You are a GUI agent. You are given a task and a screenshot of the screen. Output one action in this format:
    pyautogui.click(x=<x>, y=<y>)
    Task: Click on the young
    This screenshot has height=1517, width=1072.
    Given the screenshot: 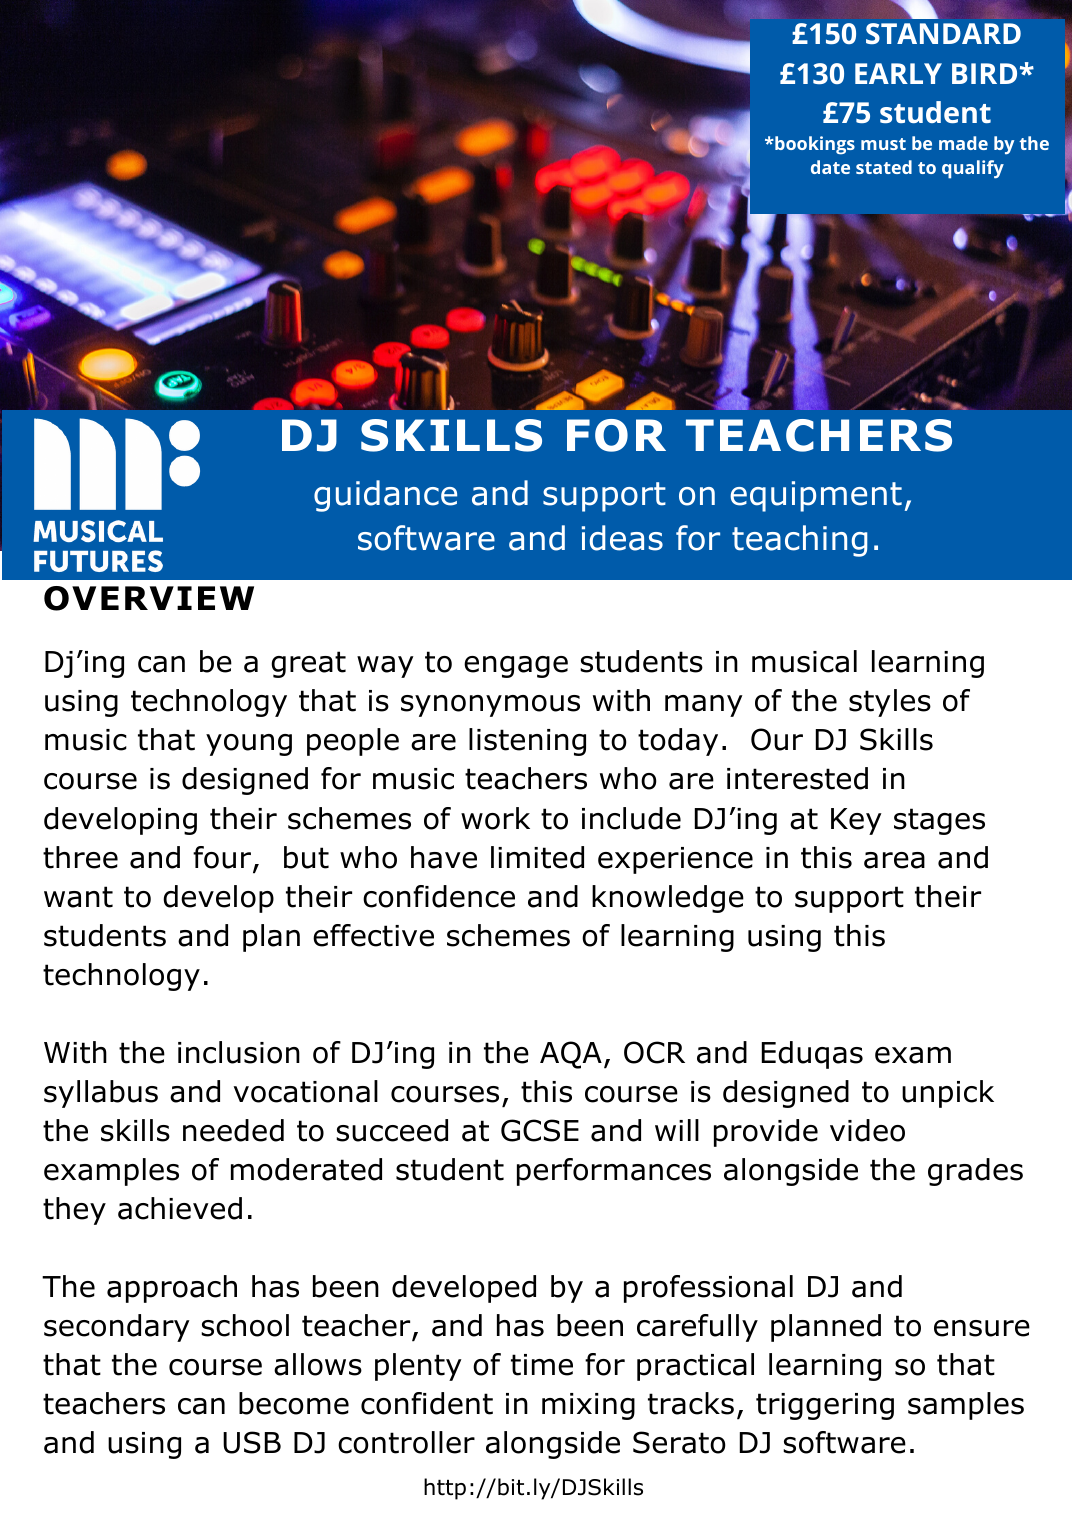 What is the action you would take?
    pyautogui.click(x=249, y=745)
